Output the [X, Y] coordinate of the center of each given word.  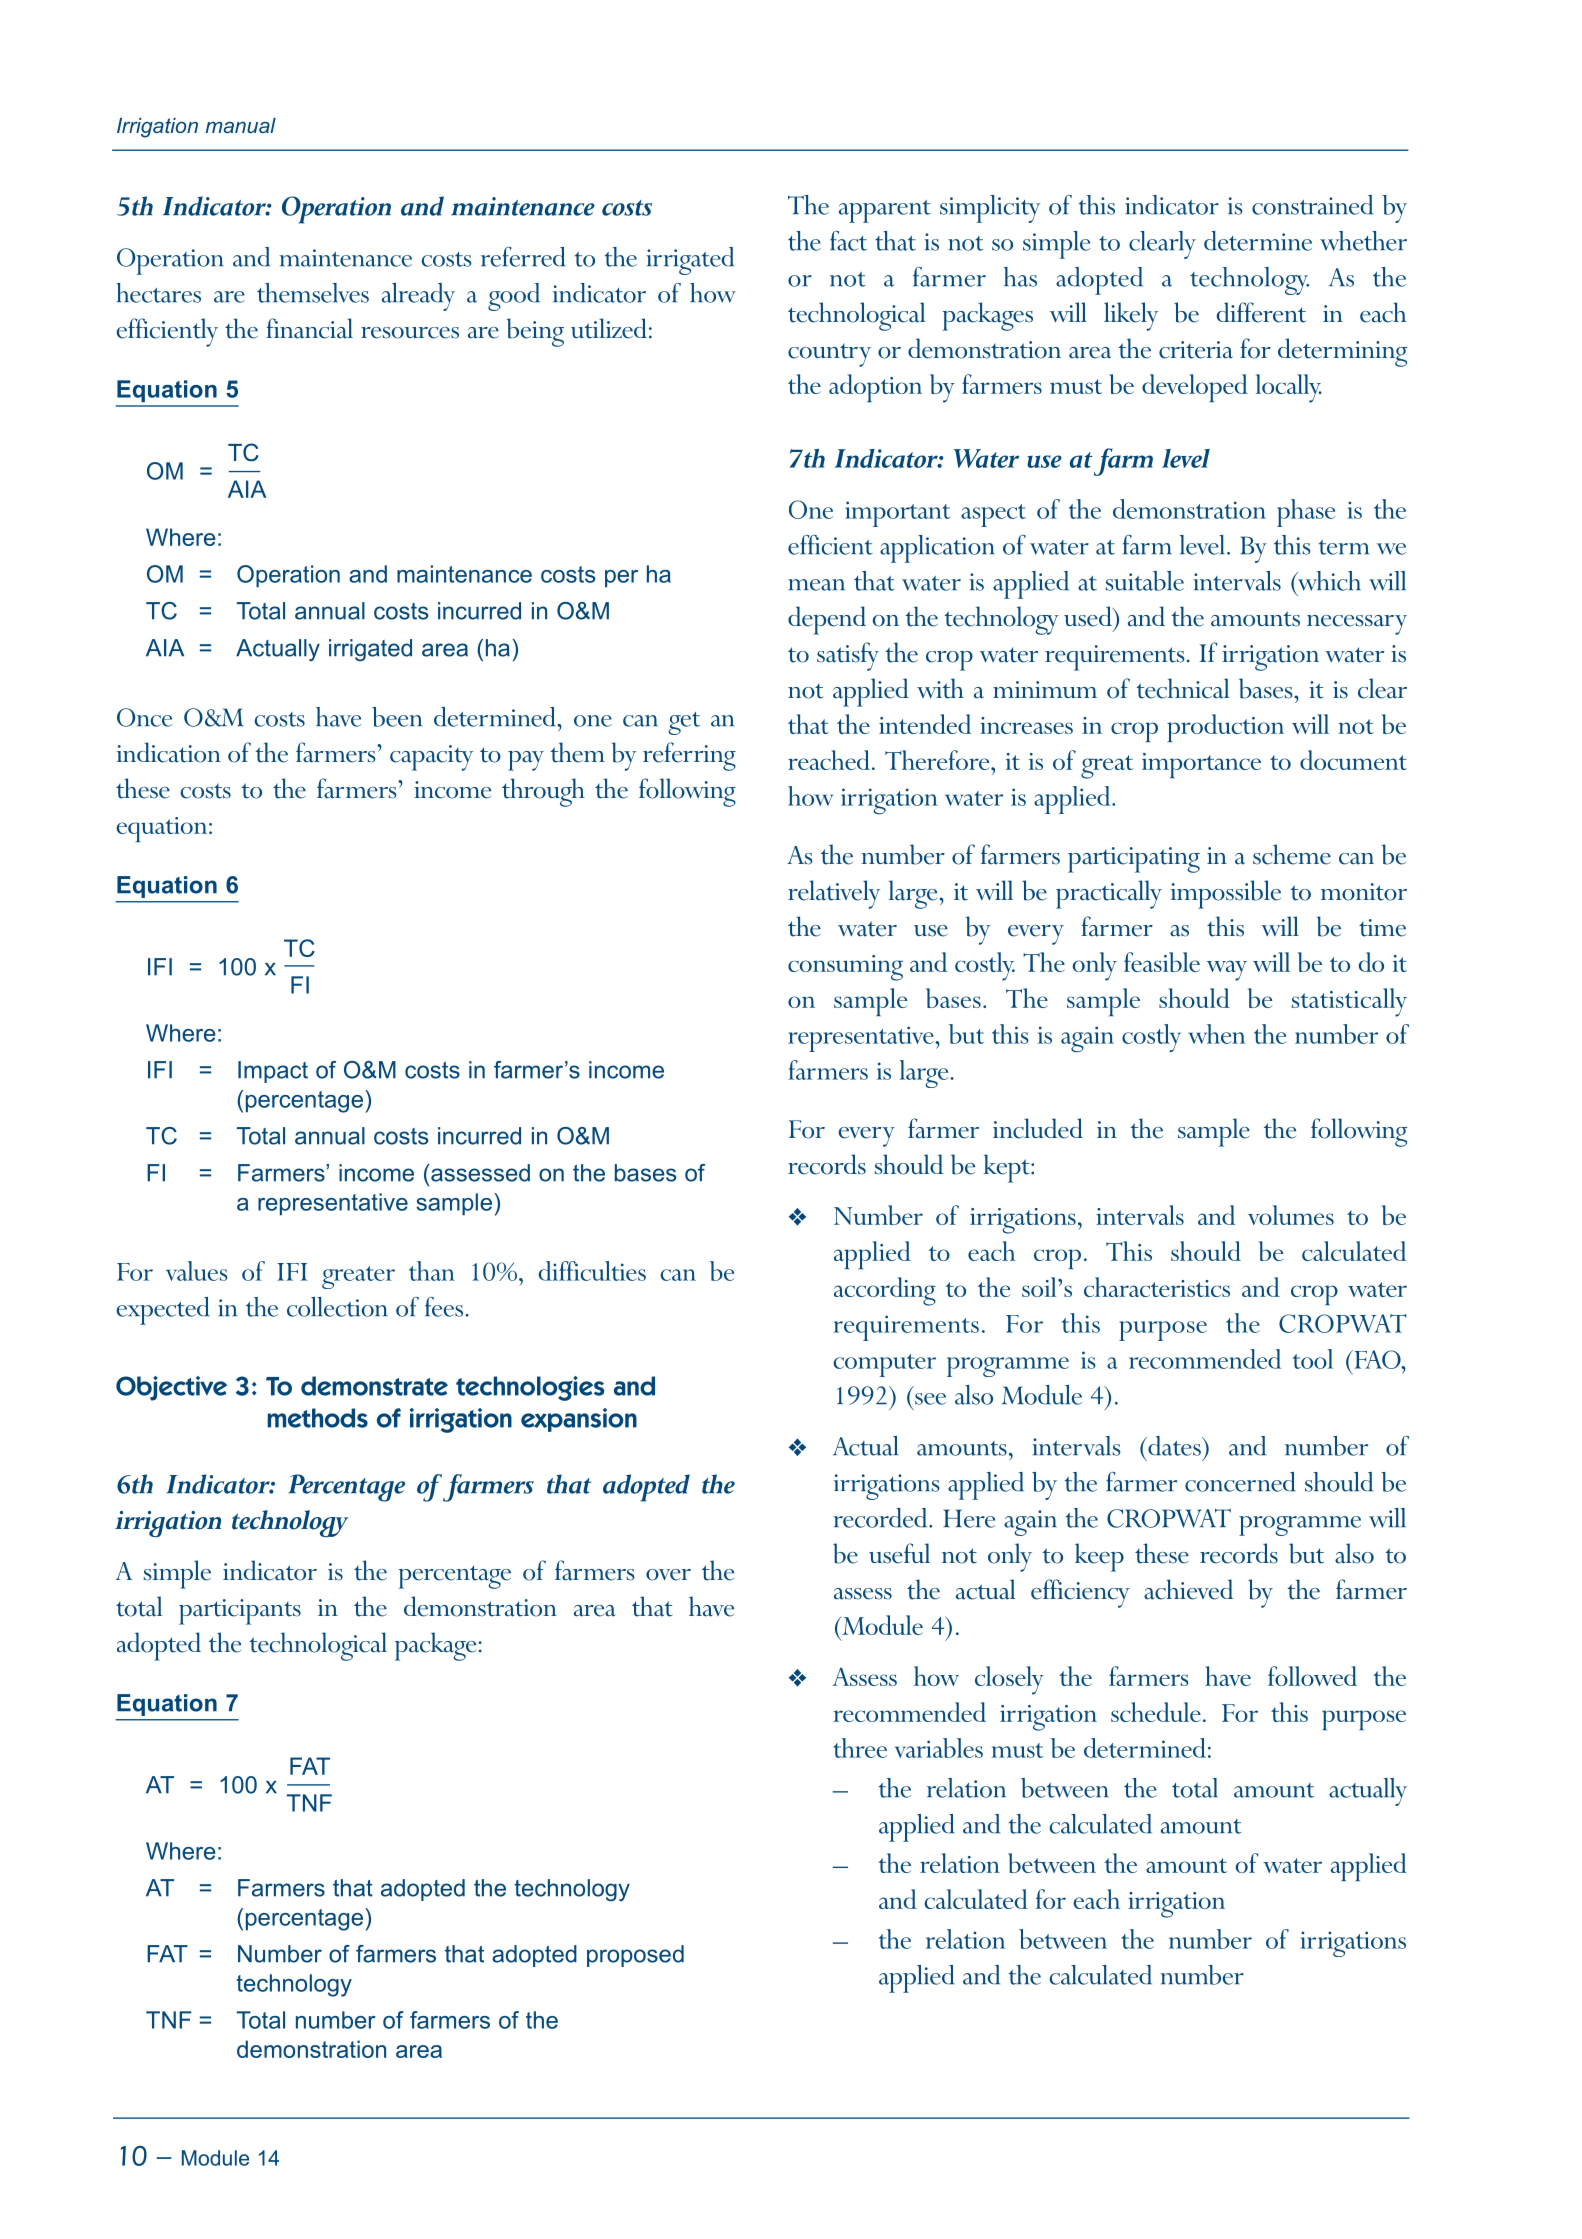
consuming [845, 968]
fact [848, 241]
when [1217, 1034]
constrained [1312, 205]
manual [241, 125]
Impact [273, 1072]
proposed [635, 1956]
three [860, 1748]
